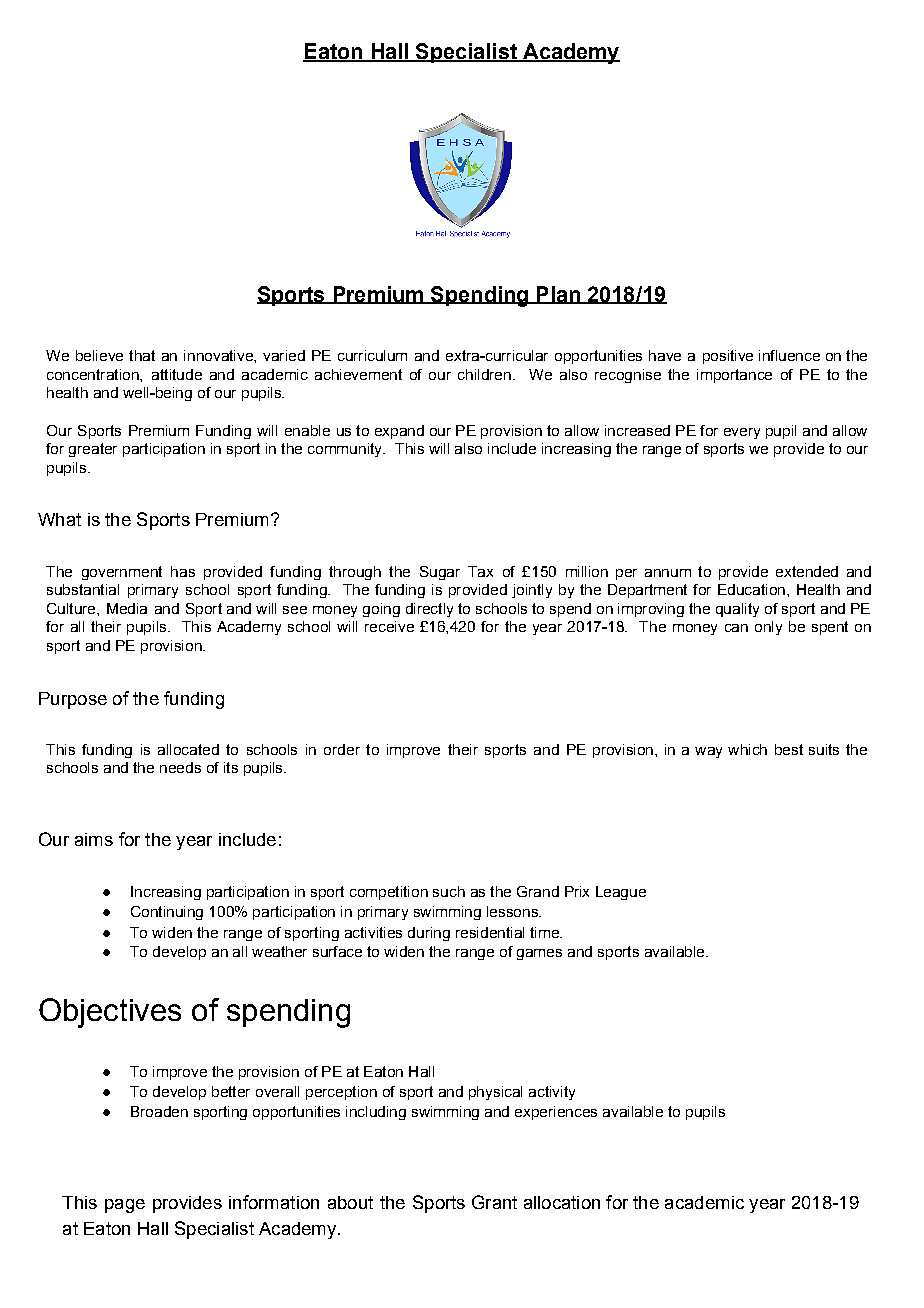  Describe the element at coordinates (728, 357) in the screenshot. I see `positive` at that location.
